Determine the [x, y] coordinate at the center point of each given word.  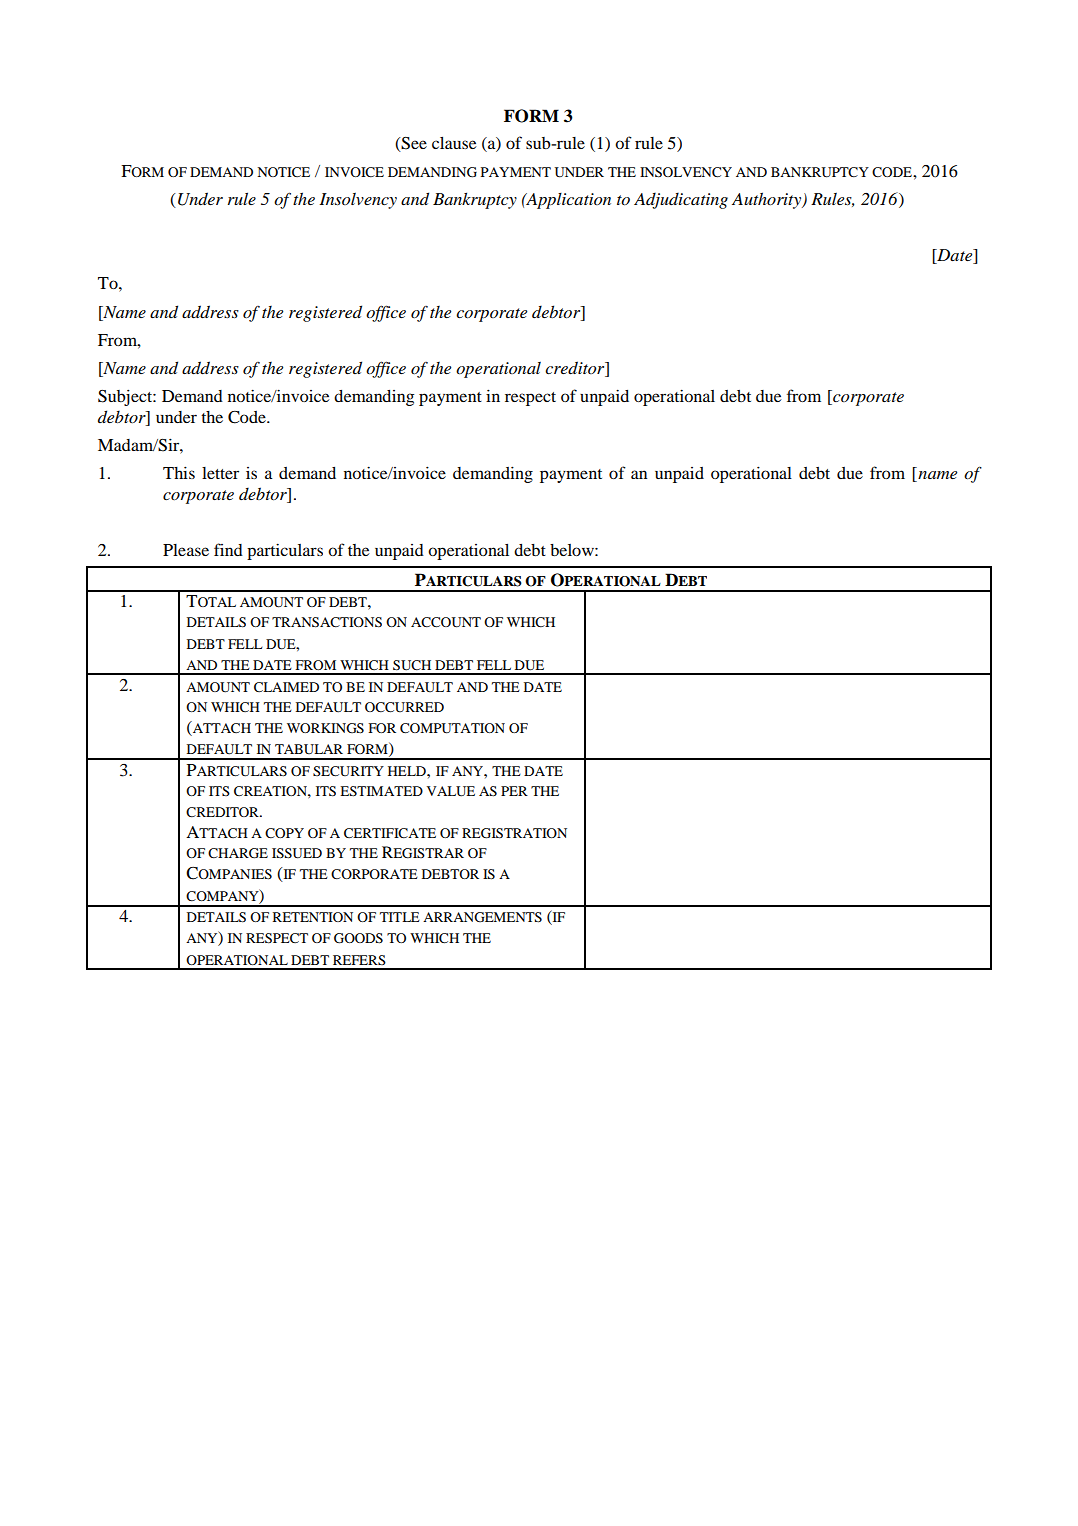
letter [220, 473]
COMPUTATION [452, 728]
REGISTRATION [514, 833]
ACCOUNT [446, 622]
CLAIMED [286, 687]
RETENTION [313, 917]
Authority [768, 200]
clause [454, 143]
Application [567, 201]
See [413, 143]
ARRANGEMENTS [482, 917]
